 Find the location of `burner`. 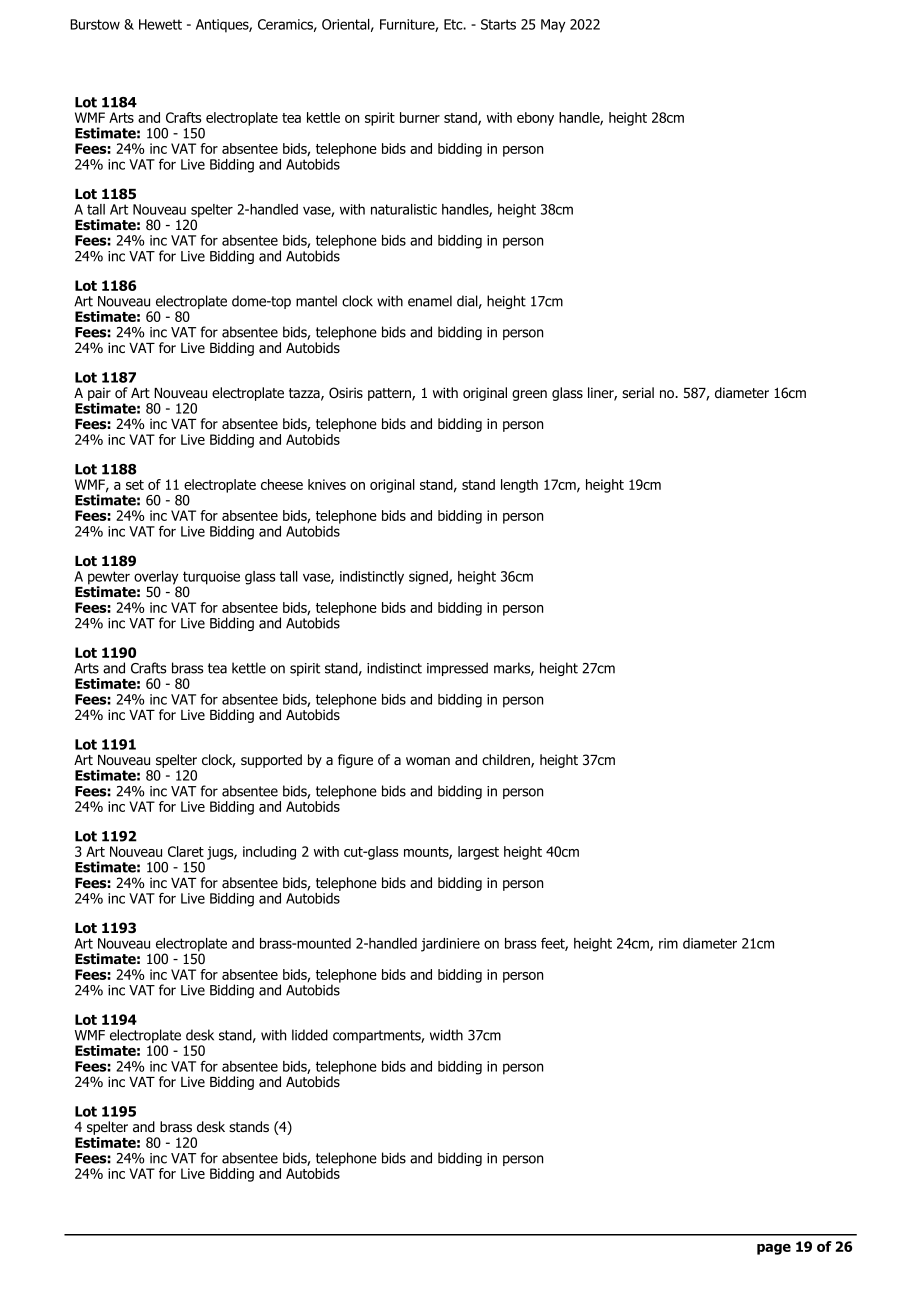

burner is located at coordinates (420, 117).
